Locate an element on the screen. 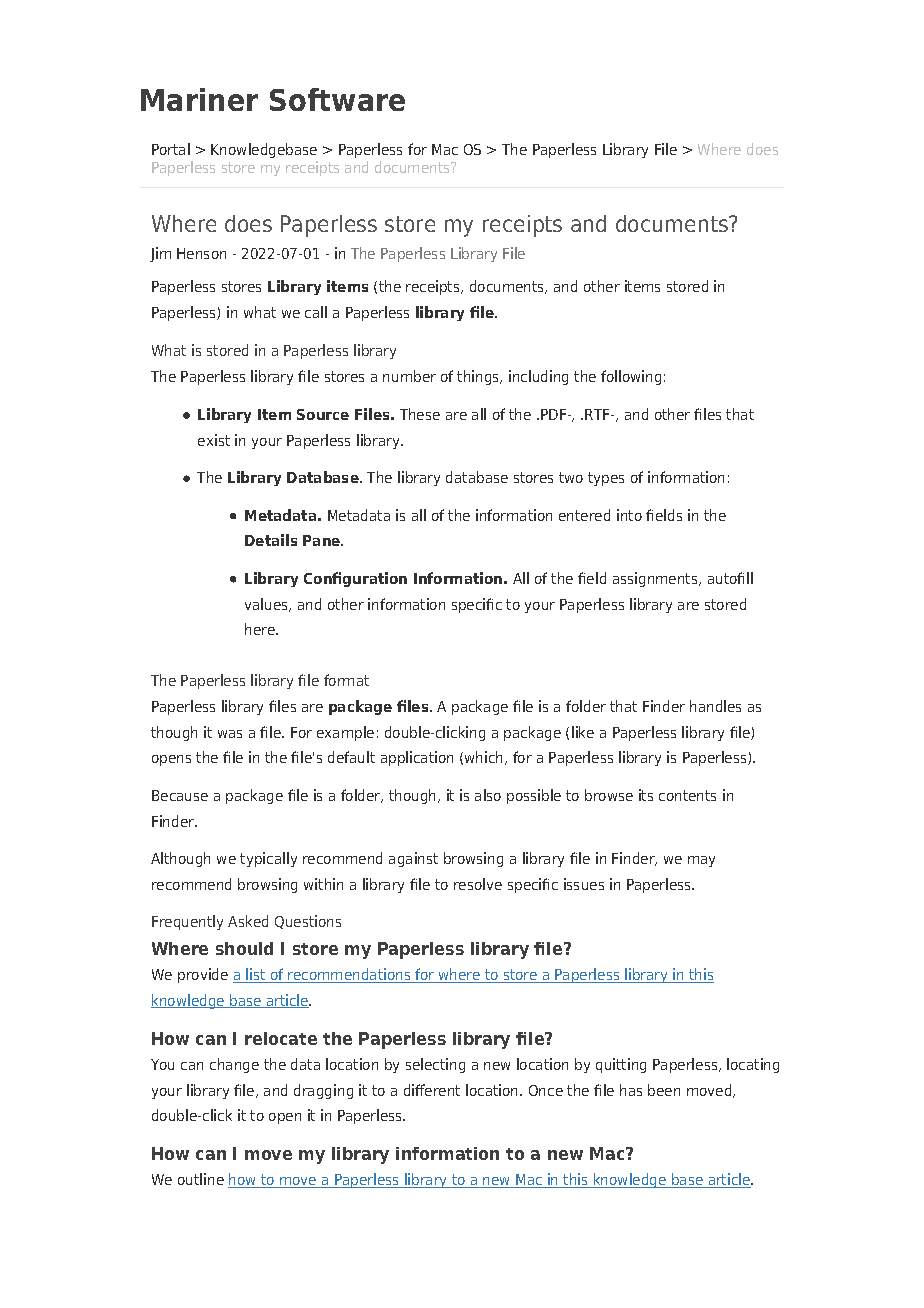  assignments is located at coordinates (656, 579).
